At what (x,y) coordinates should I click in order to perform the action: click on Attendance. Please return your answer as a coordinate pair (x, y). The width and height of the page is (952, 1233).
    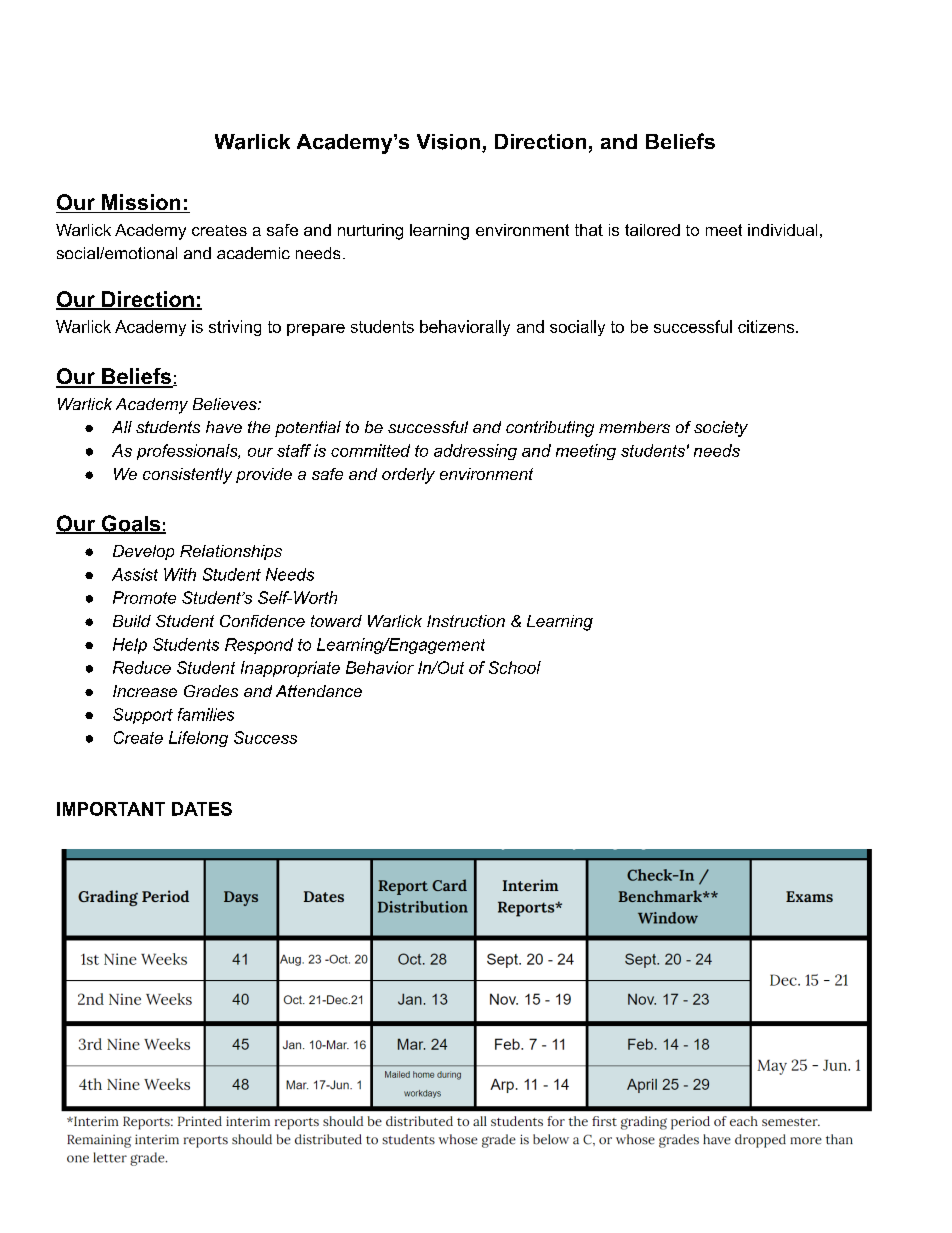
    Looking at the image, I should click on (319, 691).
